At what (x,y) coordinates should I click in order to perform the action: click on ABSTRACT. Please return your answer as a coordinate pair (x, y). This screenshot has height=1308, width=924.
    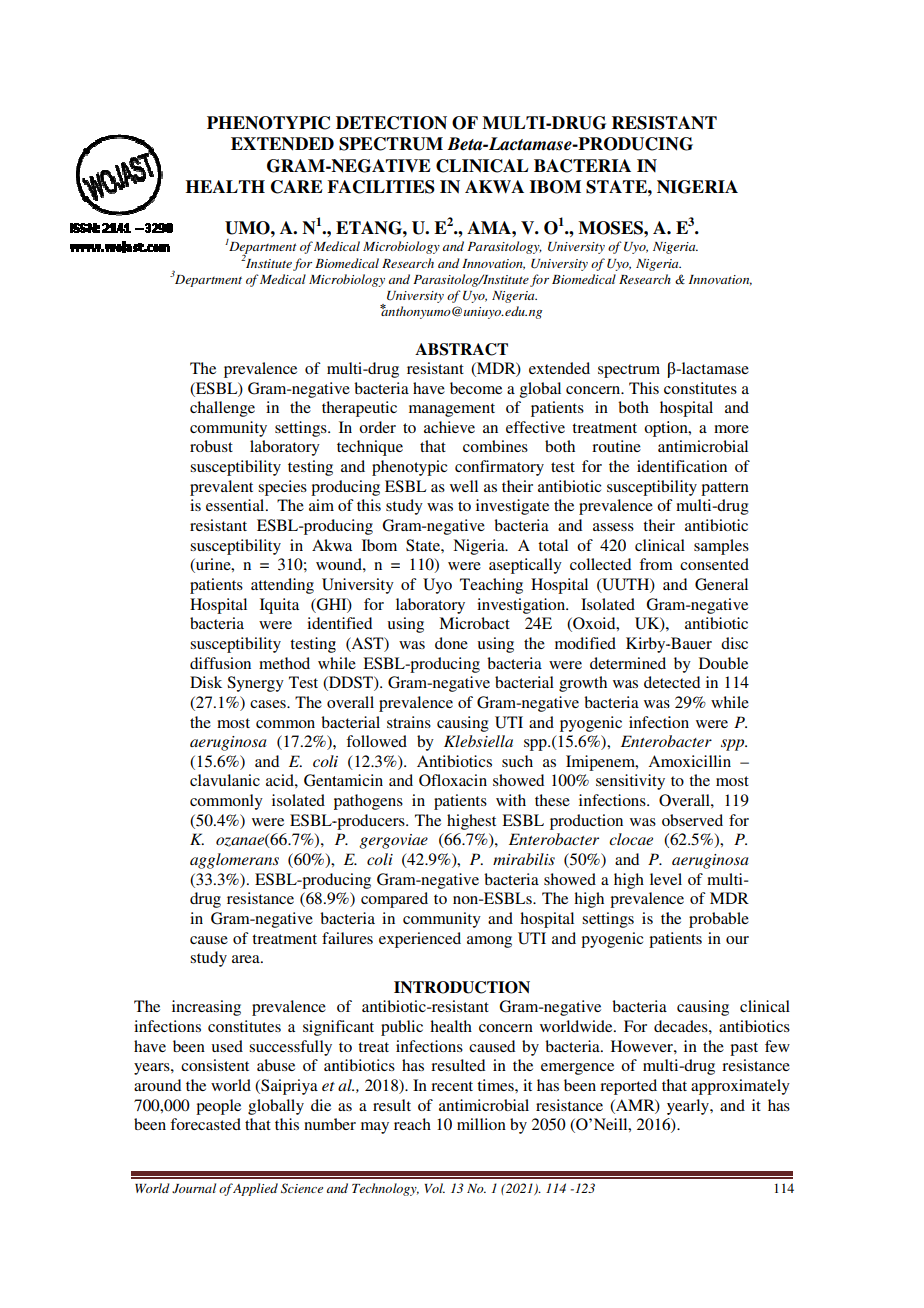
    Looking at the image, I should click on (461, 349).
